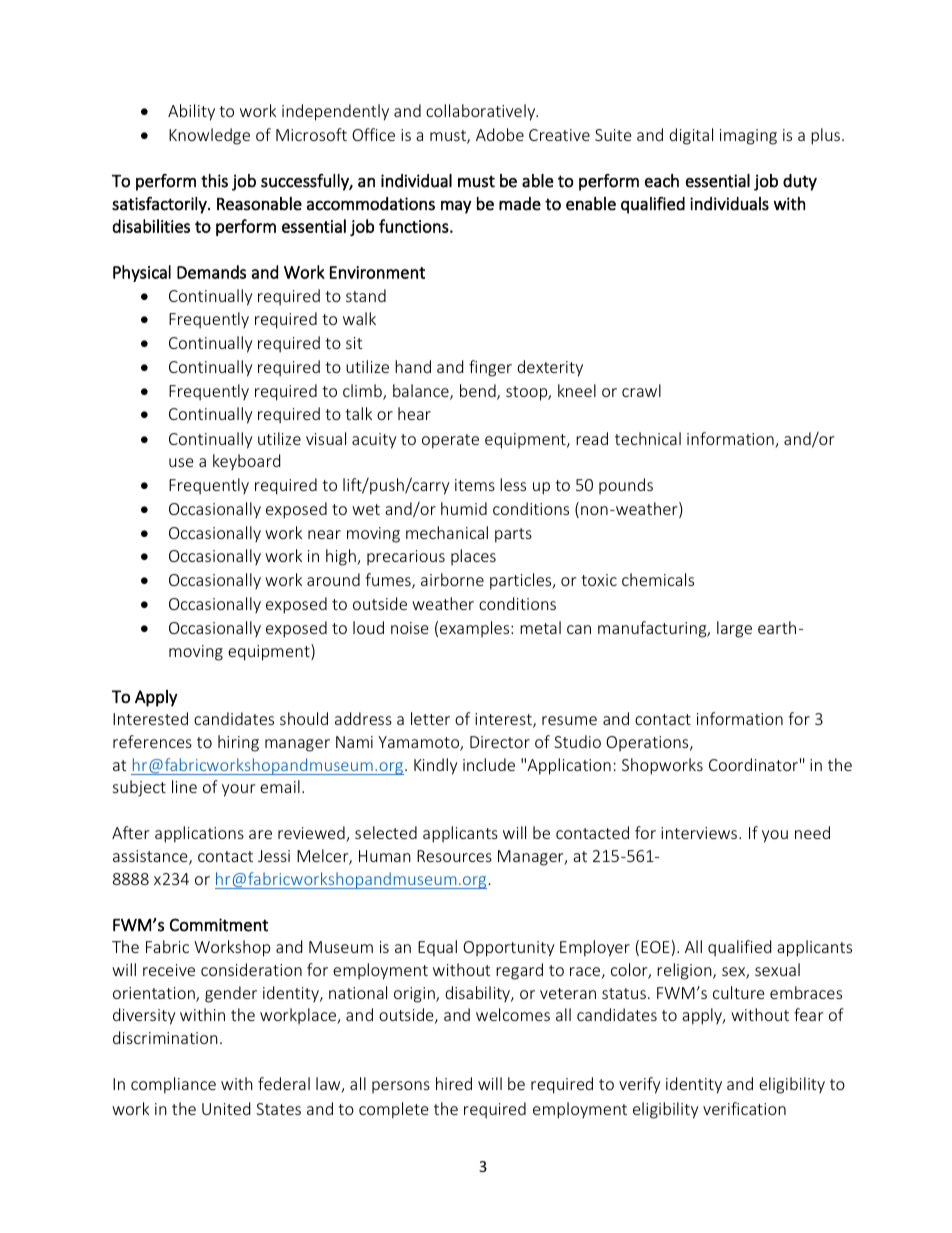  What do you see at coordinates (476, 629) in the screenshot?
I see `examples` at bounding box center [476, 629].
